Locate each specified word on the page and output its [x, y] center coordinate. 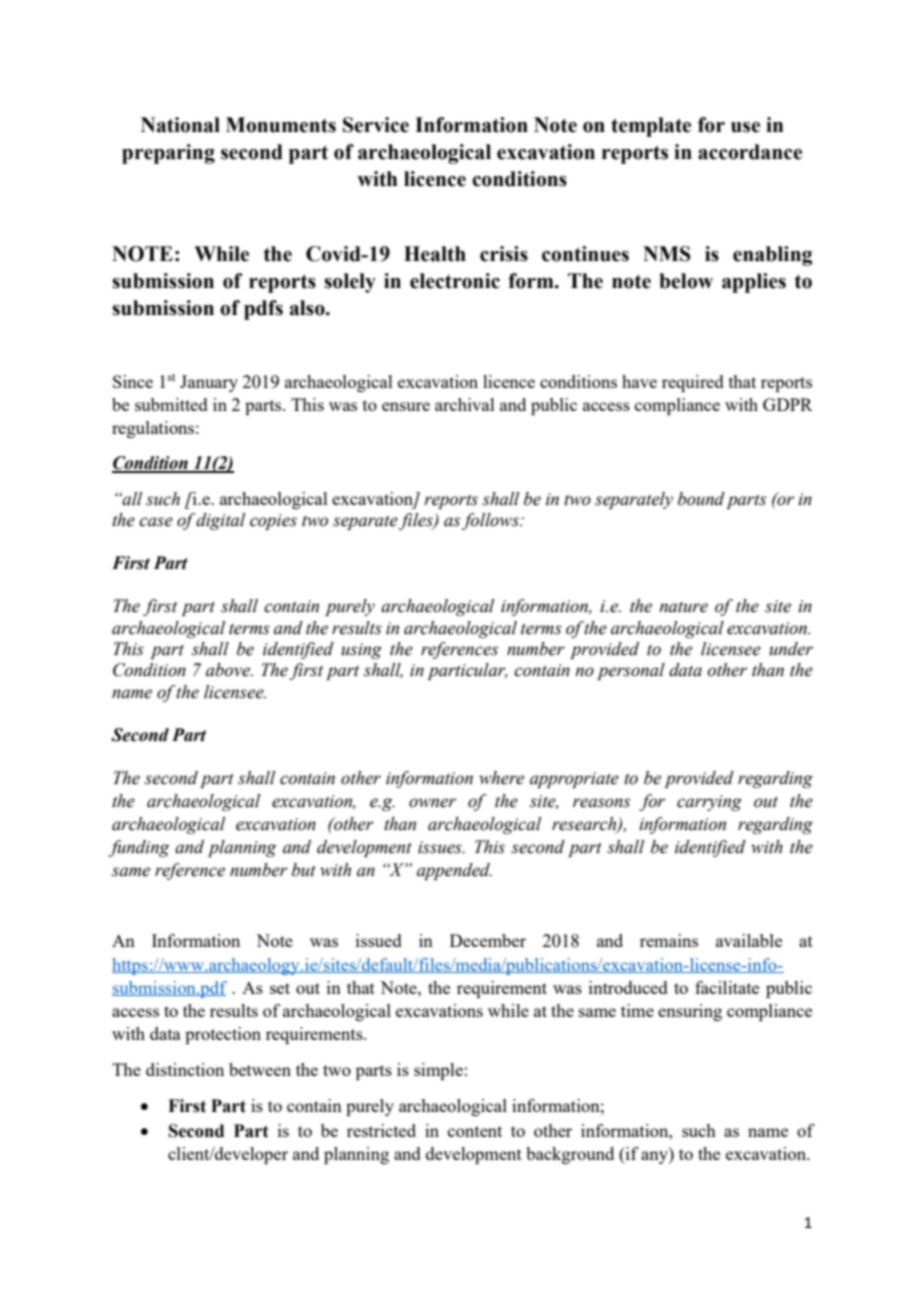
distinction [185, 1069]
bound [701, 499]
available [749, 940]
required [693, 383]
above [229, 670]
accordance [750, 152]
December [488, 940]
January [209, 383]
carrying [709, 803]
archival [465, 404]
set [280, 988]
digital [220, 521]
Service [376, 125]
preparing [168, 154]
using [361, 651]
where [501, 778]
